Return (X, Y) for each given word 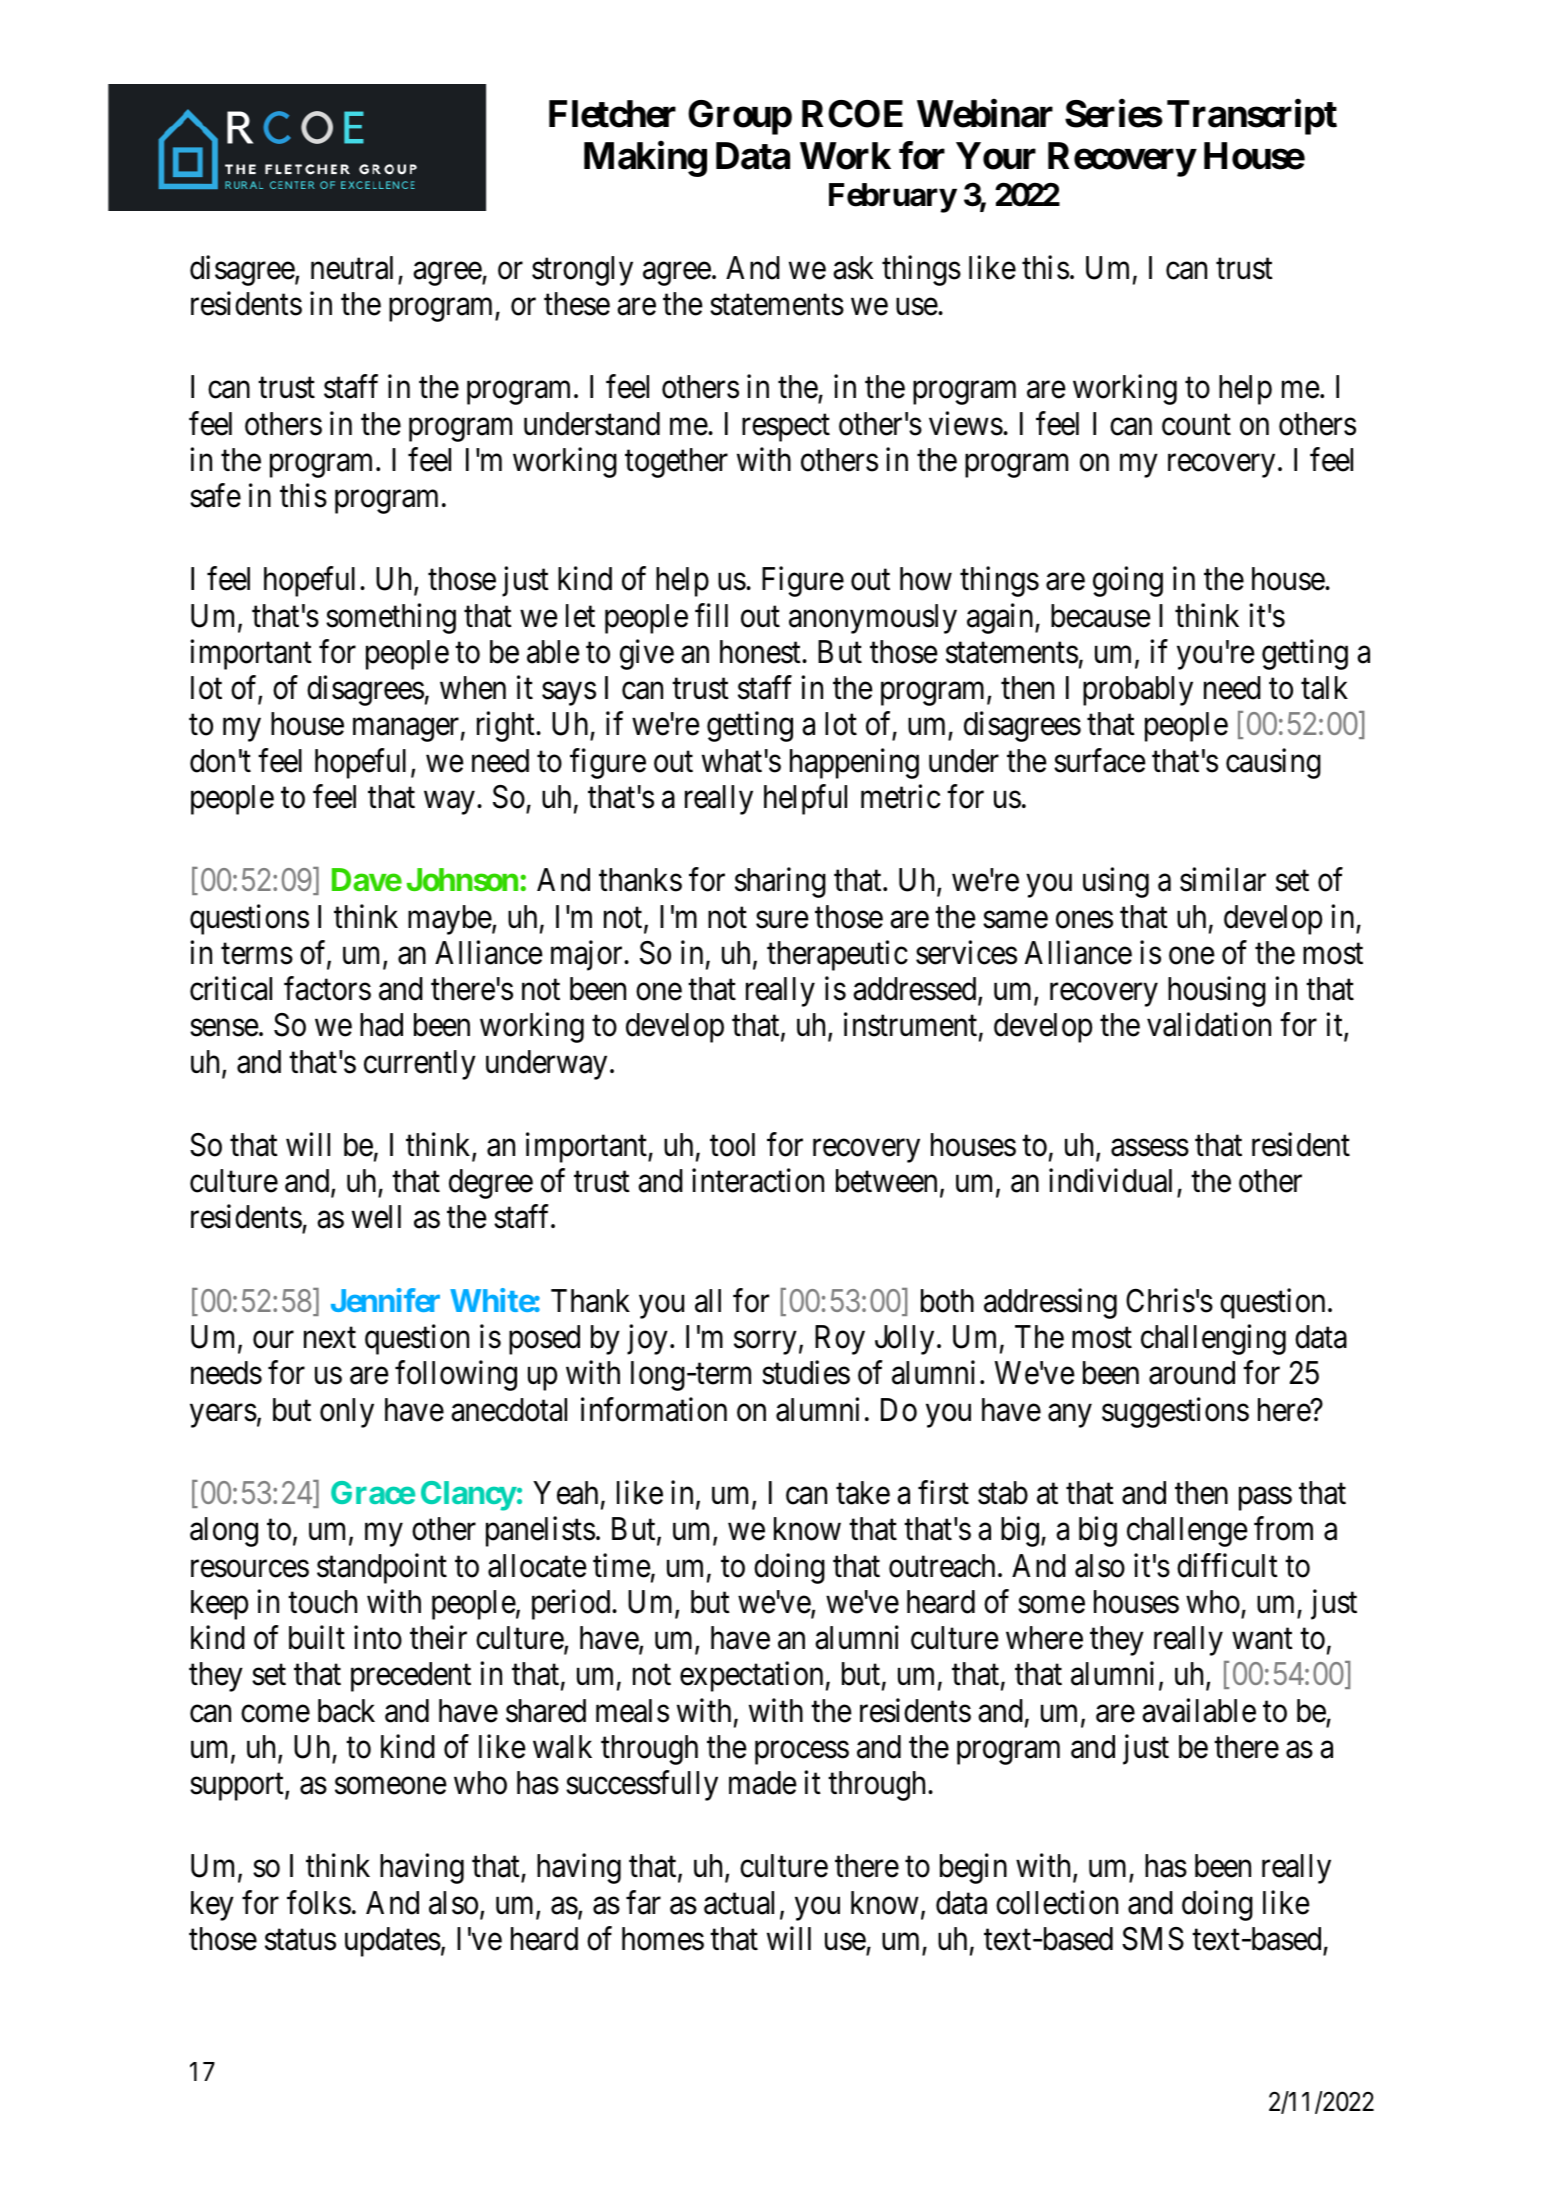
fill (711, 615)
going (1128, 582)
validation (1209, 1025)
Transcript (1252, 117)
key (212, 1906)
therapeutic (837, 955)
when (473, 688)
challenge (1187, 1532)
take (863, 1493)
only (347, 1413)
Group (740, 117)
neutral (352, 268)
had (381, 1025)
